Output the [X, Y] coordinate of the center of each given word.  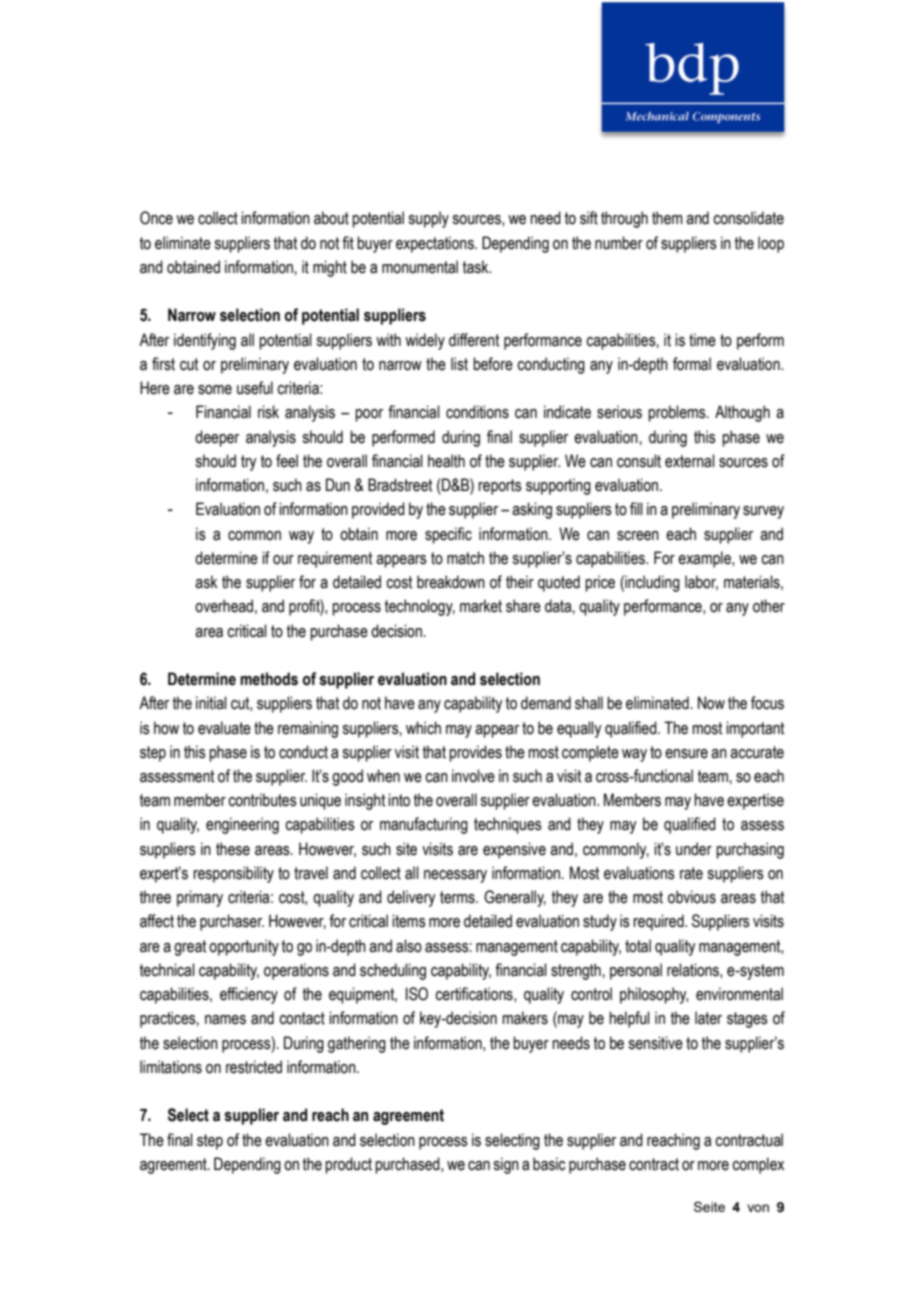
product [348, 1165]
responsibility [233, 874]
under [694, 849]
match [465, 558]
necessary [455, 876]
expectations [436, 244]
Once [156, 218]
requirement [335, 559]
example [705, 559]
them [667, 218]
